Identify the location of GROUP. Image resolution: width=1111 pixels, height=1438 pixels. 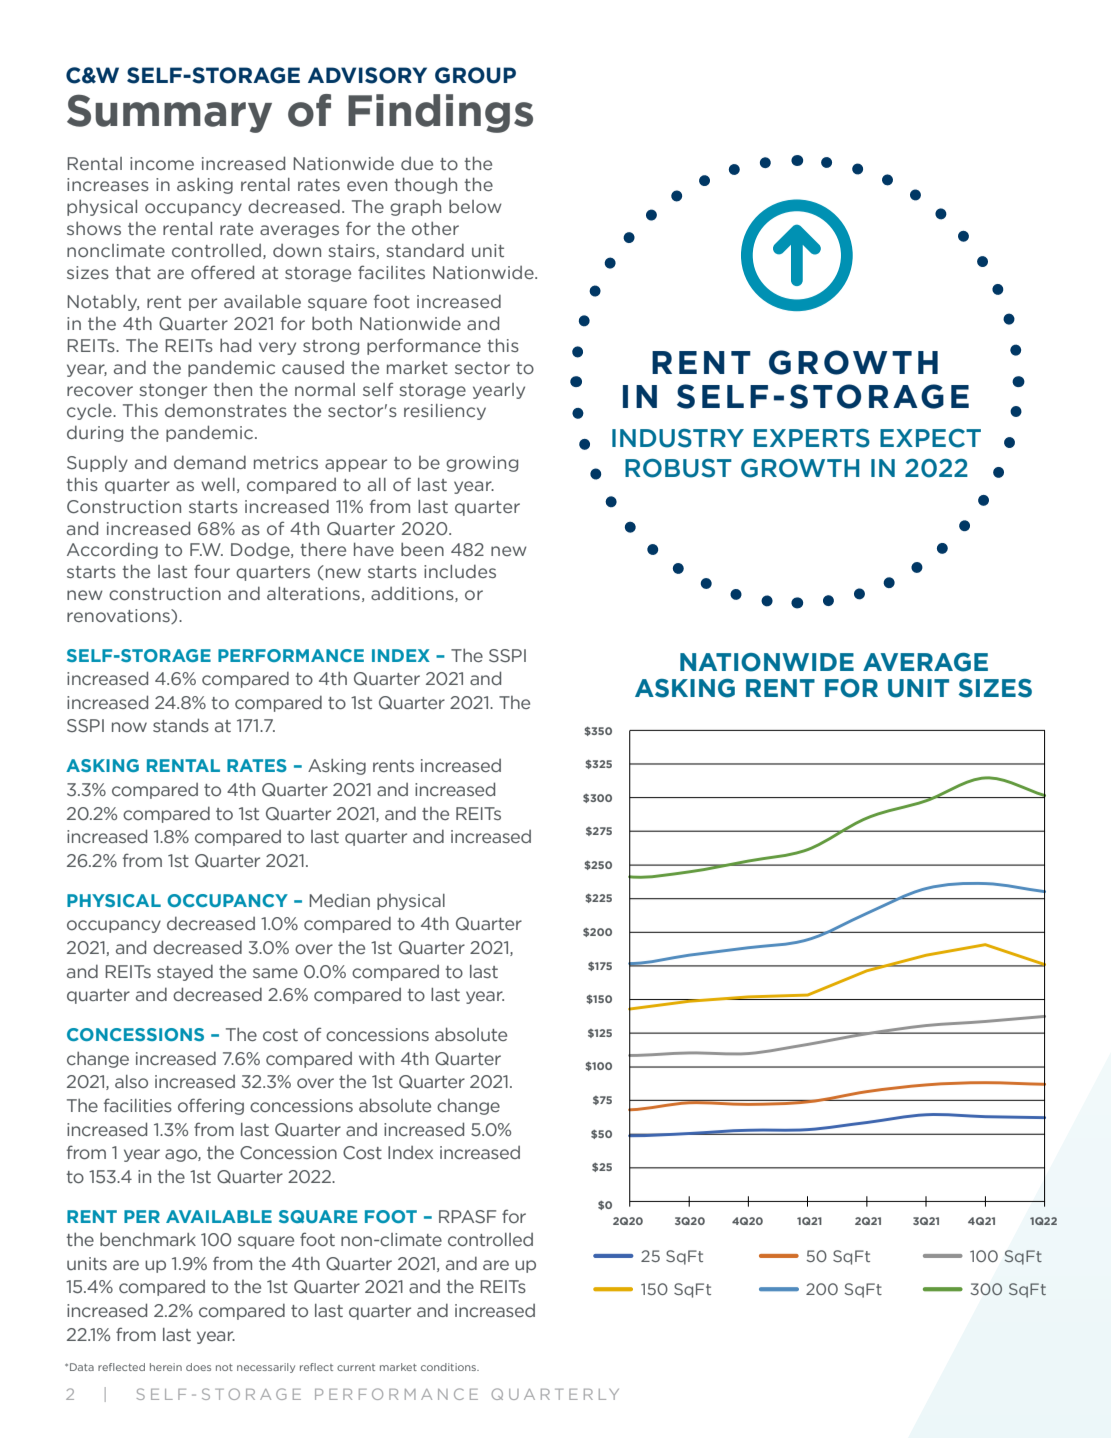
(475, 75).
